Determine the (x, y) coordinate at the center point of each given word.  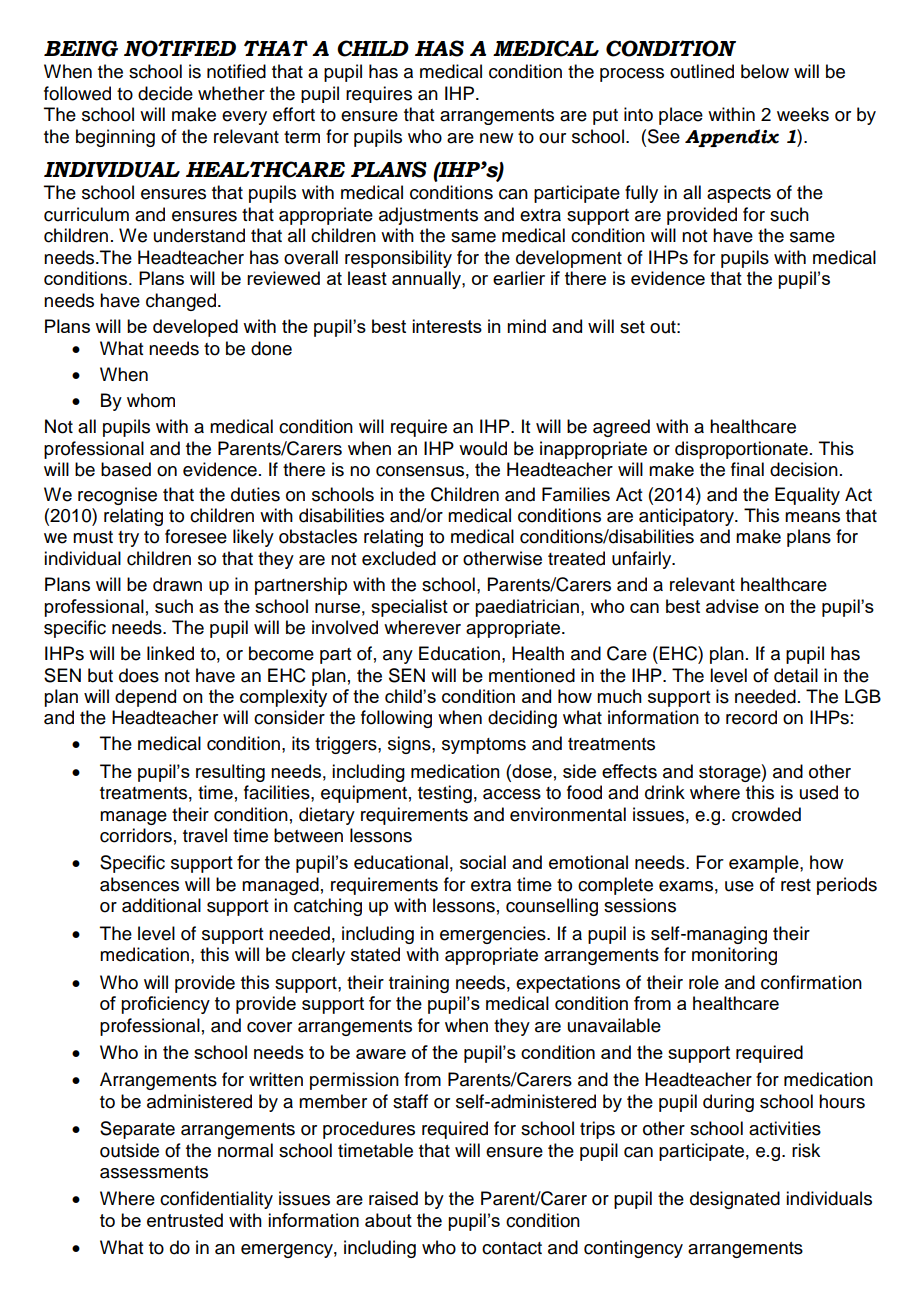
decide (165, 93)
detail (796, 675)
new (496, 138)
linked (170, 653)
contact (512, 1248)
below (765, 71)
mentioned (532, 675)
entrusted (185, 1220)
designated (735, 1200)
